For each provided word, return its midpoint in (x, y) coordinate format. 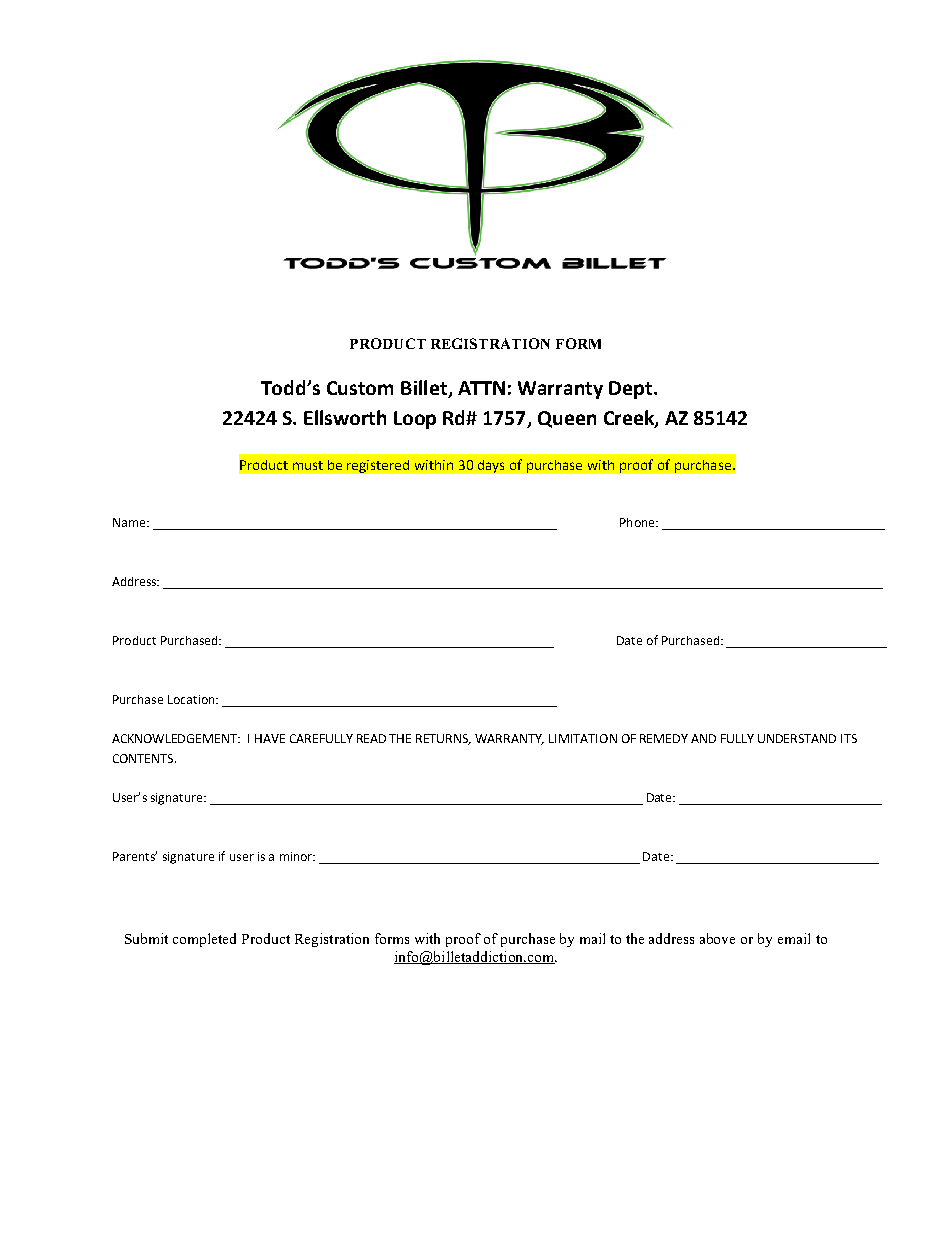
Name (130, 522)
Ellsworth (345, 417)
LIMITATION (583, 738)
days (491, 466)
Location (192, 699)
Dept (632, 390)
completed (204, 940)
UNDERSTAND (797, 738)
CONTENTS (144, 758)
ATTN (481, 388)
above (717, 938)
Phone (638, 522)
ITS (849, 738)
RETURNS (443, 739)
